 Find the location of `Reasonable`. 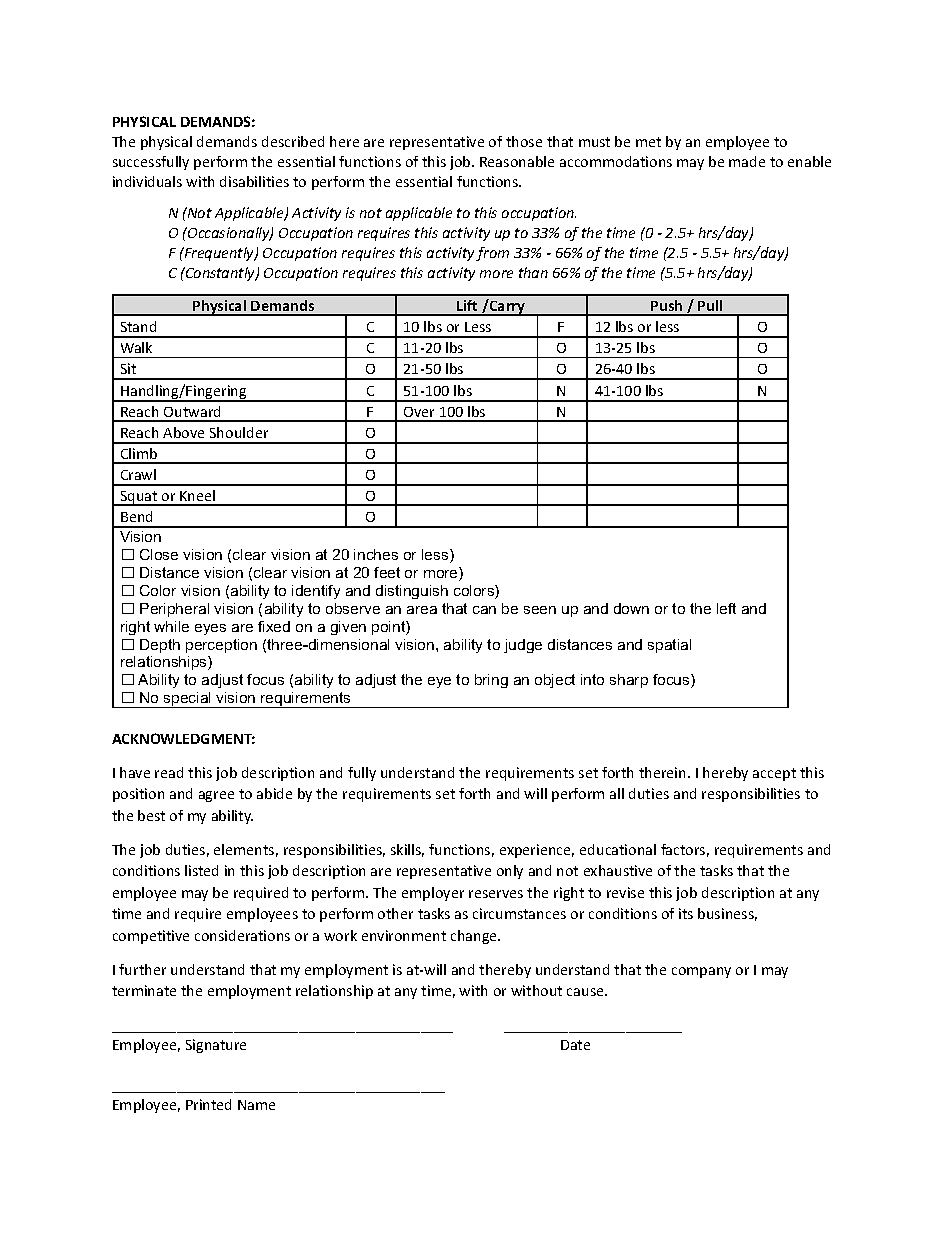

Reasonable is located at coordinates (517, 161).
